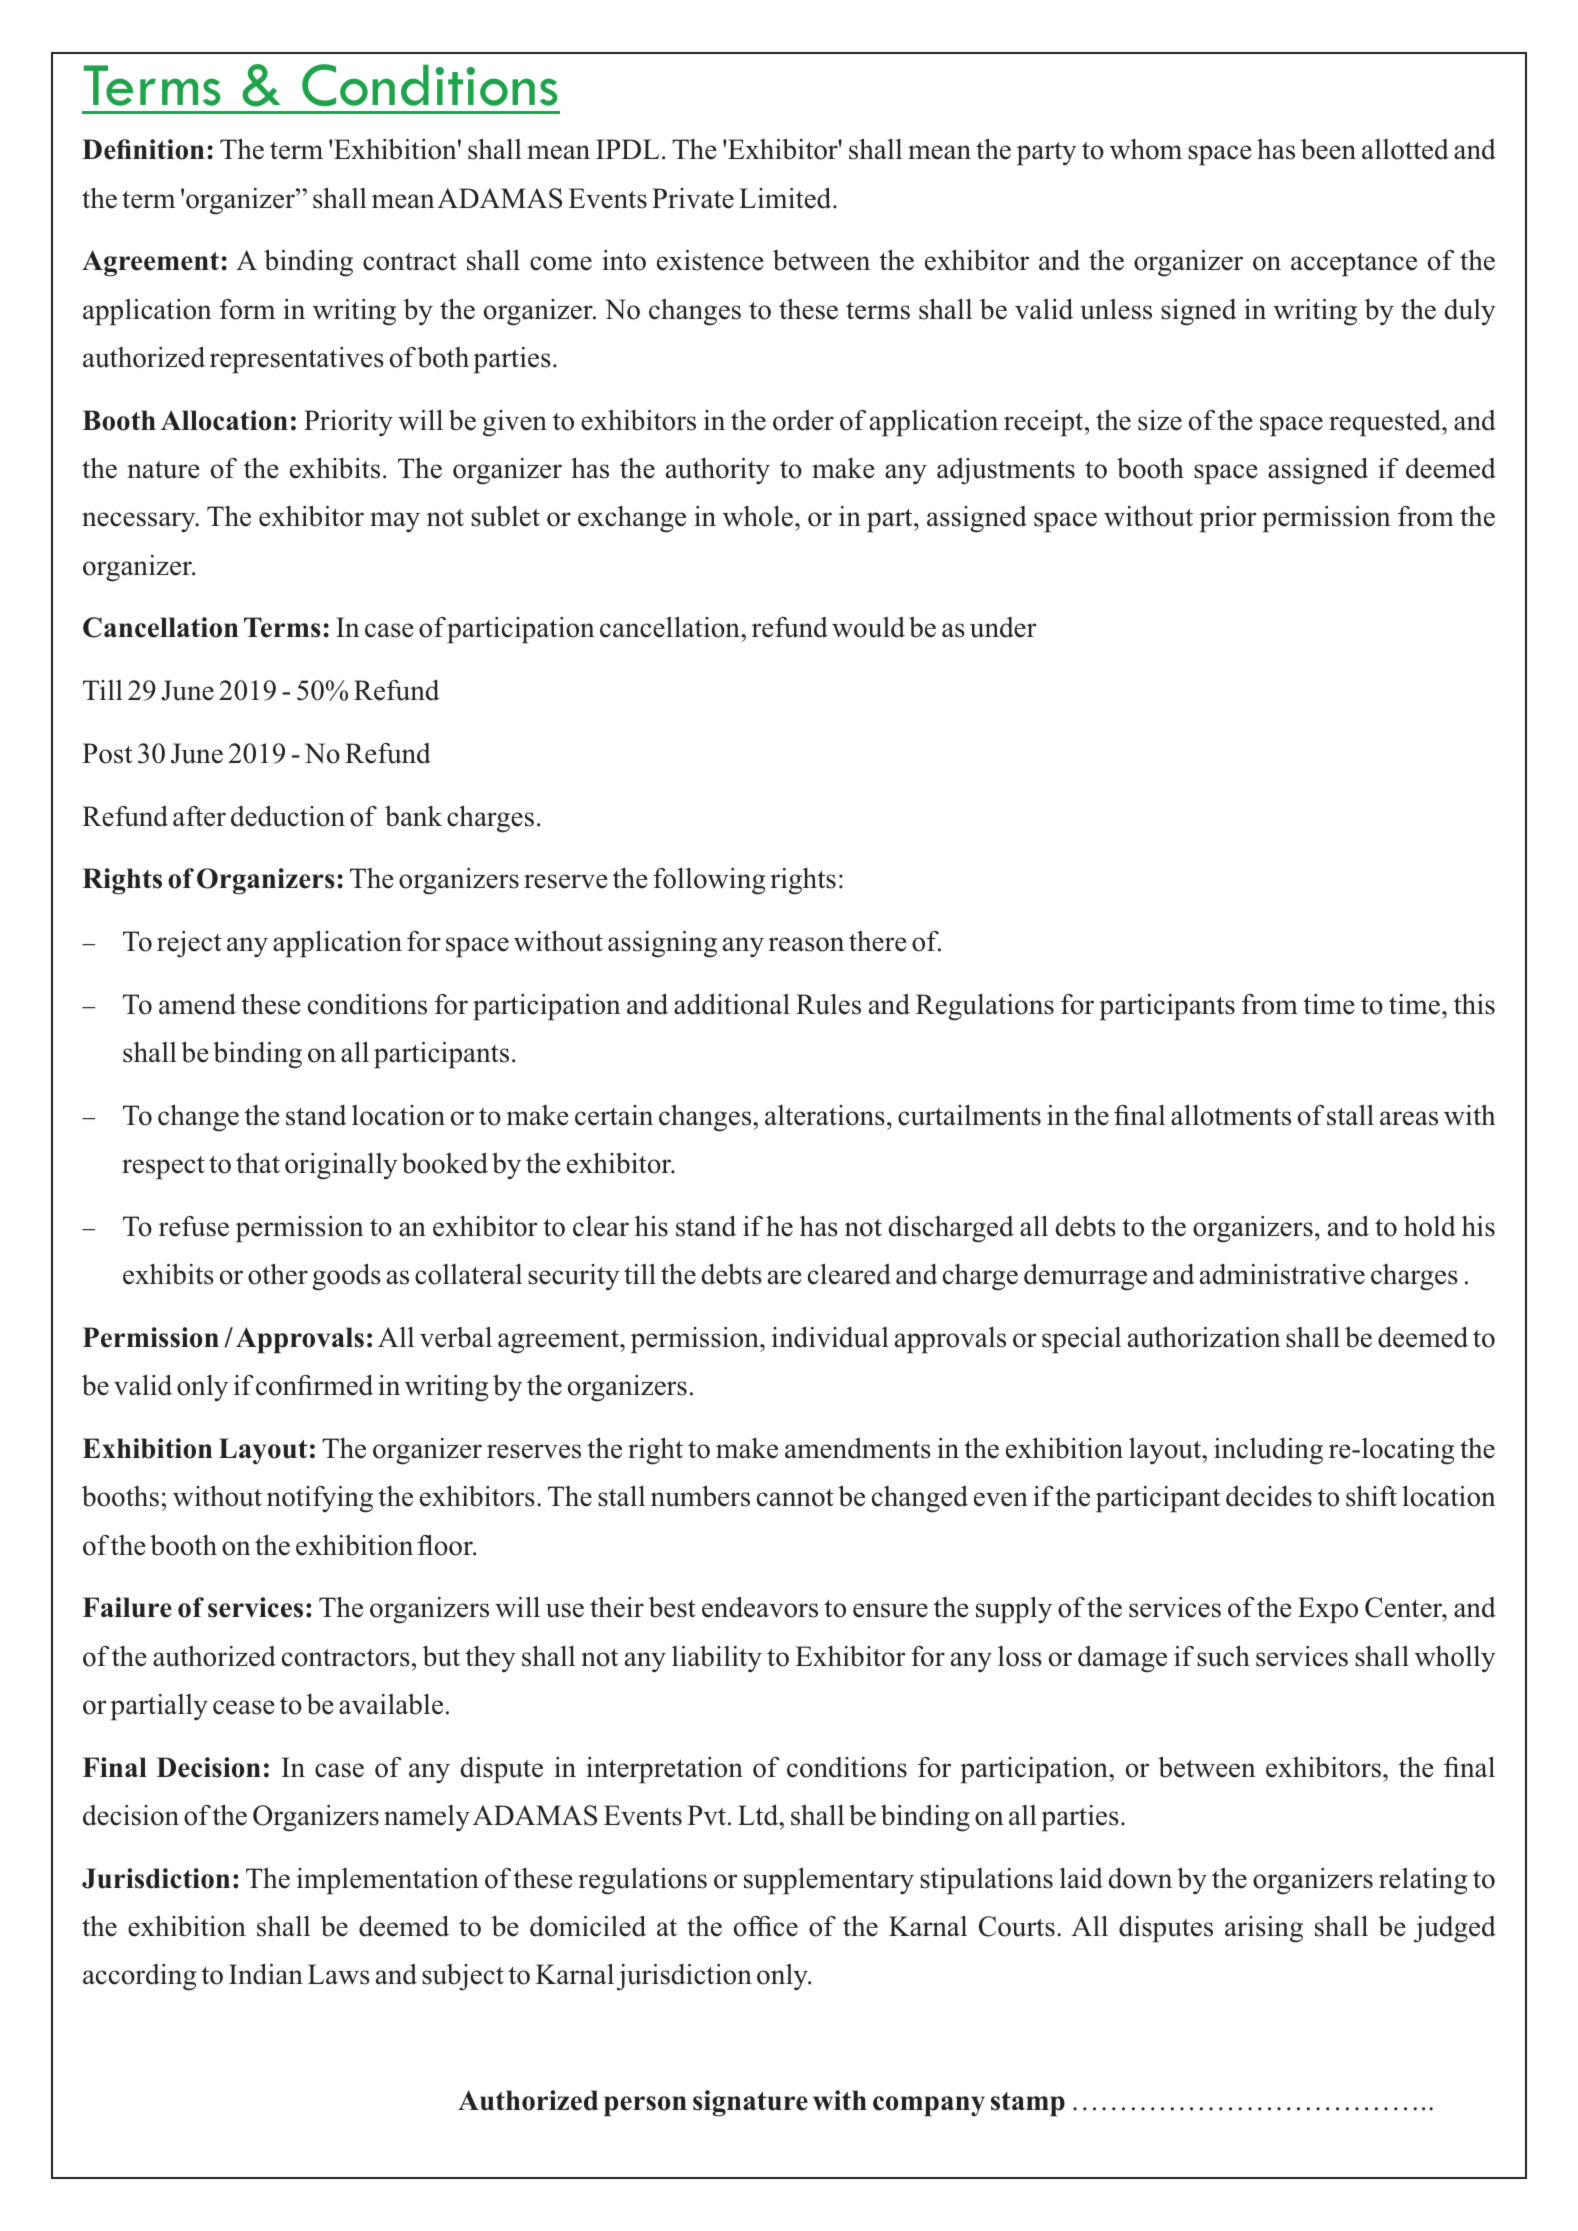 This page has width=1578, height=2231. Describe the element at coordinates (258, 1162) in the page. I see `that` at that location.
